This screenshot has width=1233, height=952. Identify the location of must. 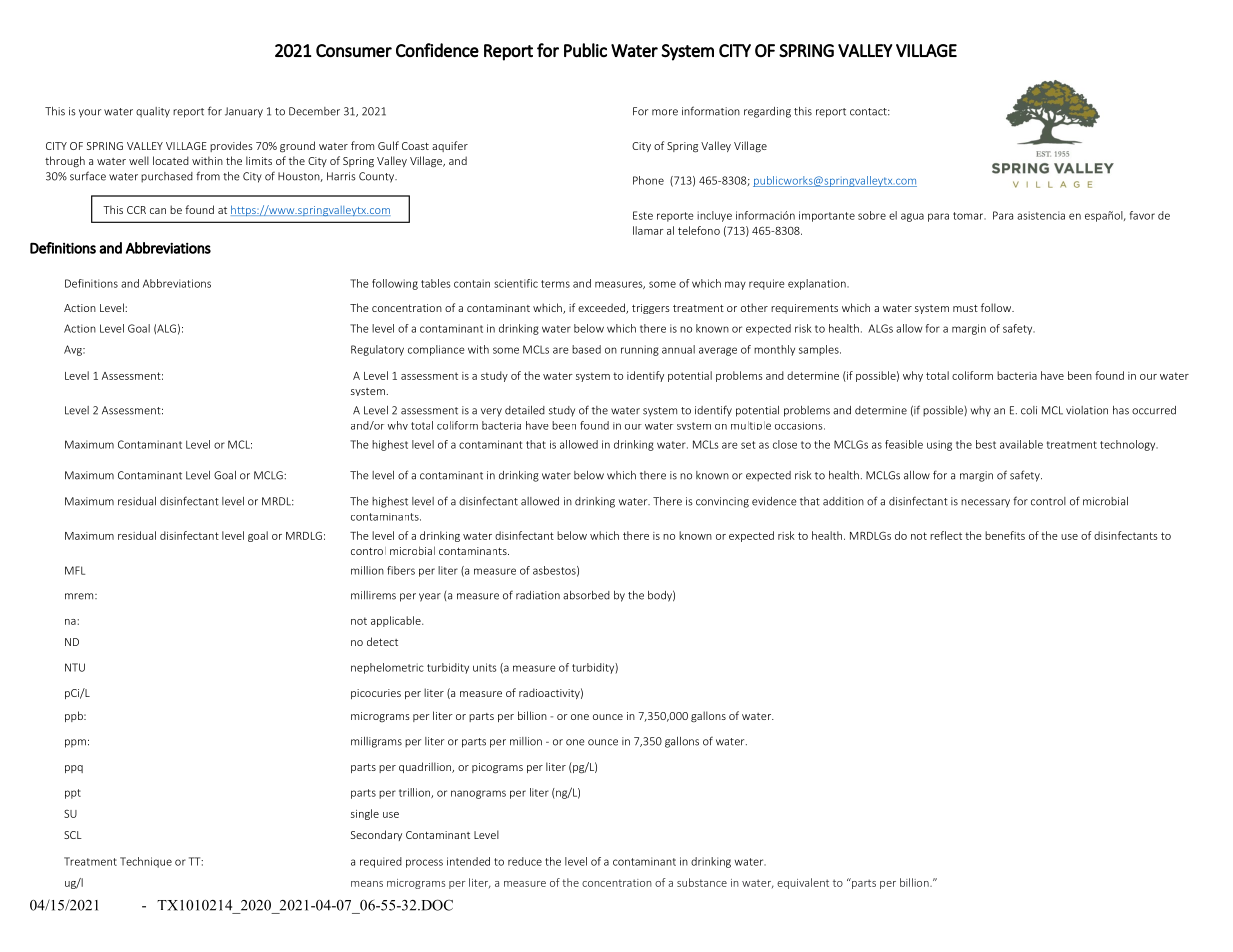
(965, 308).
